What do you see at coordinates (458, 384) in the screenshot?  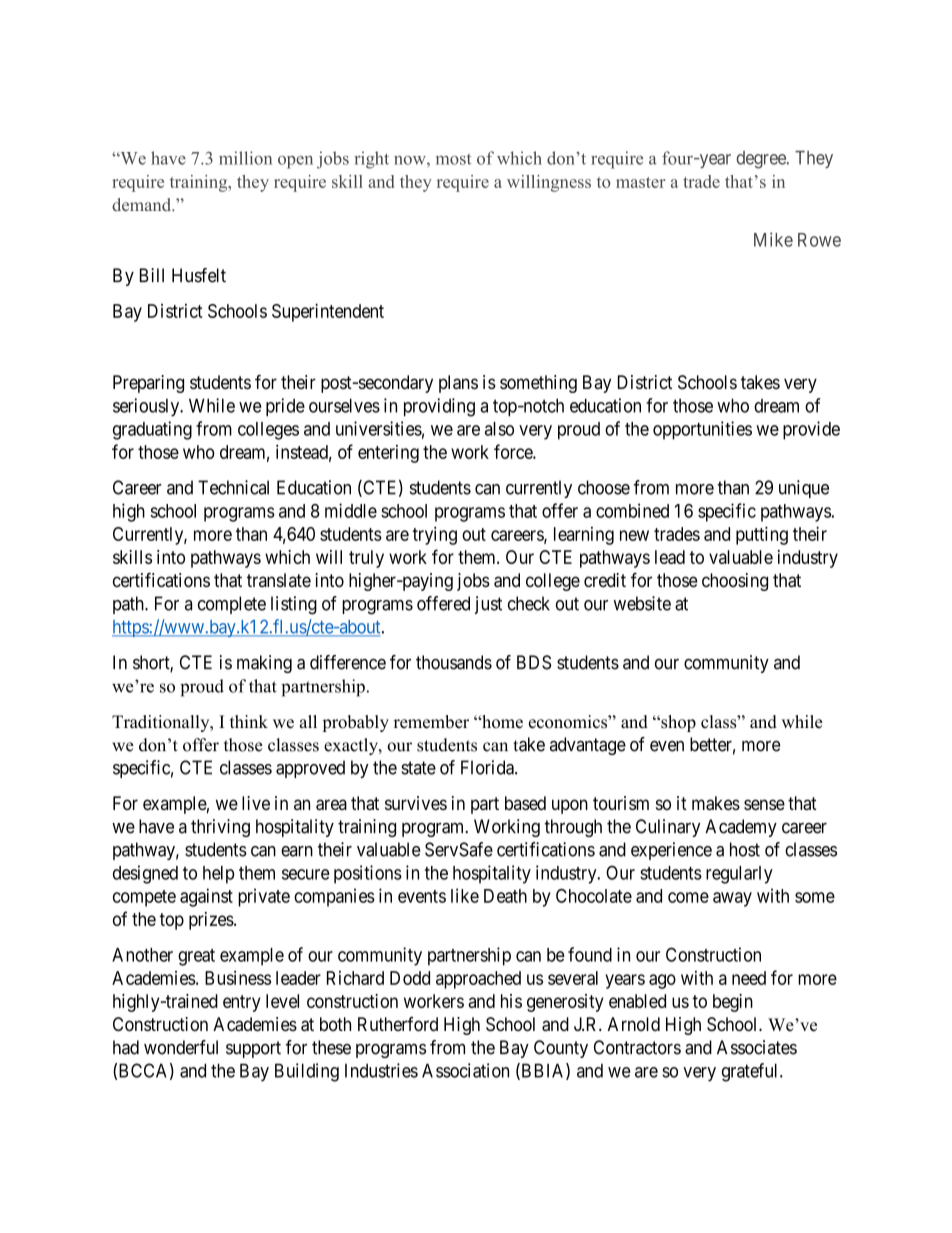 I see `plans` at bounding box center [458, 384].
